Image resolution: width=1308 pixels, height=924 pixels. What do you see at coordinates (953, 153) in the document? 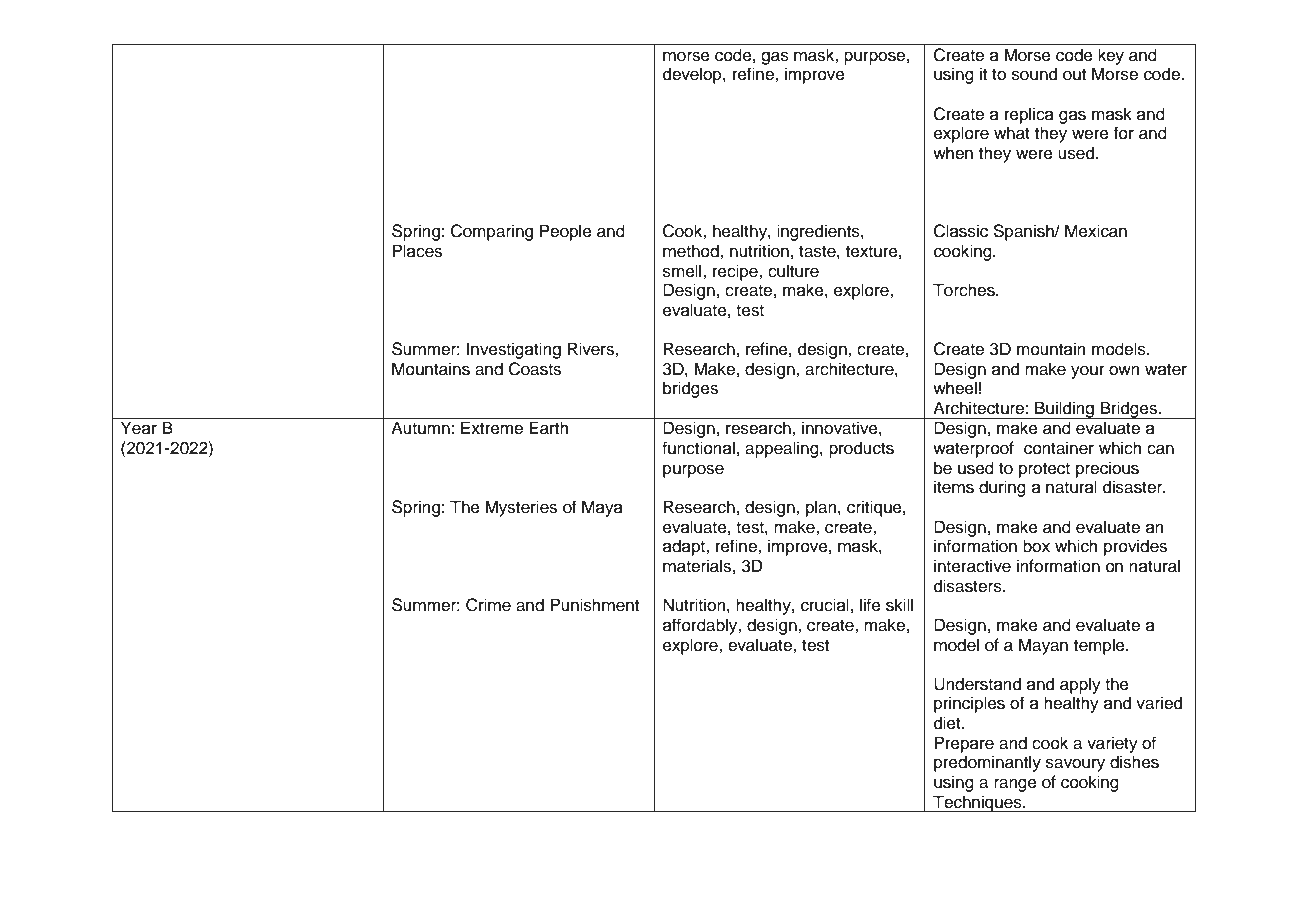
I see `when` at bounding box center [953, 153].
